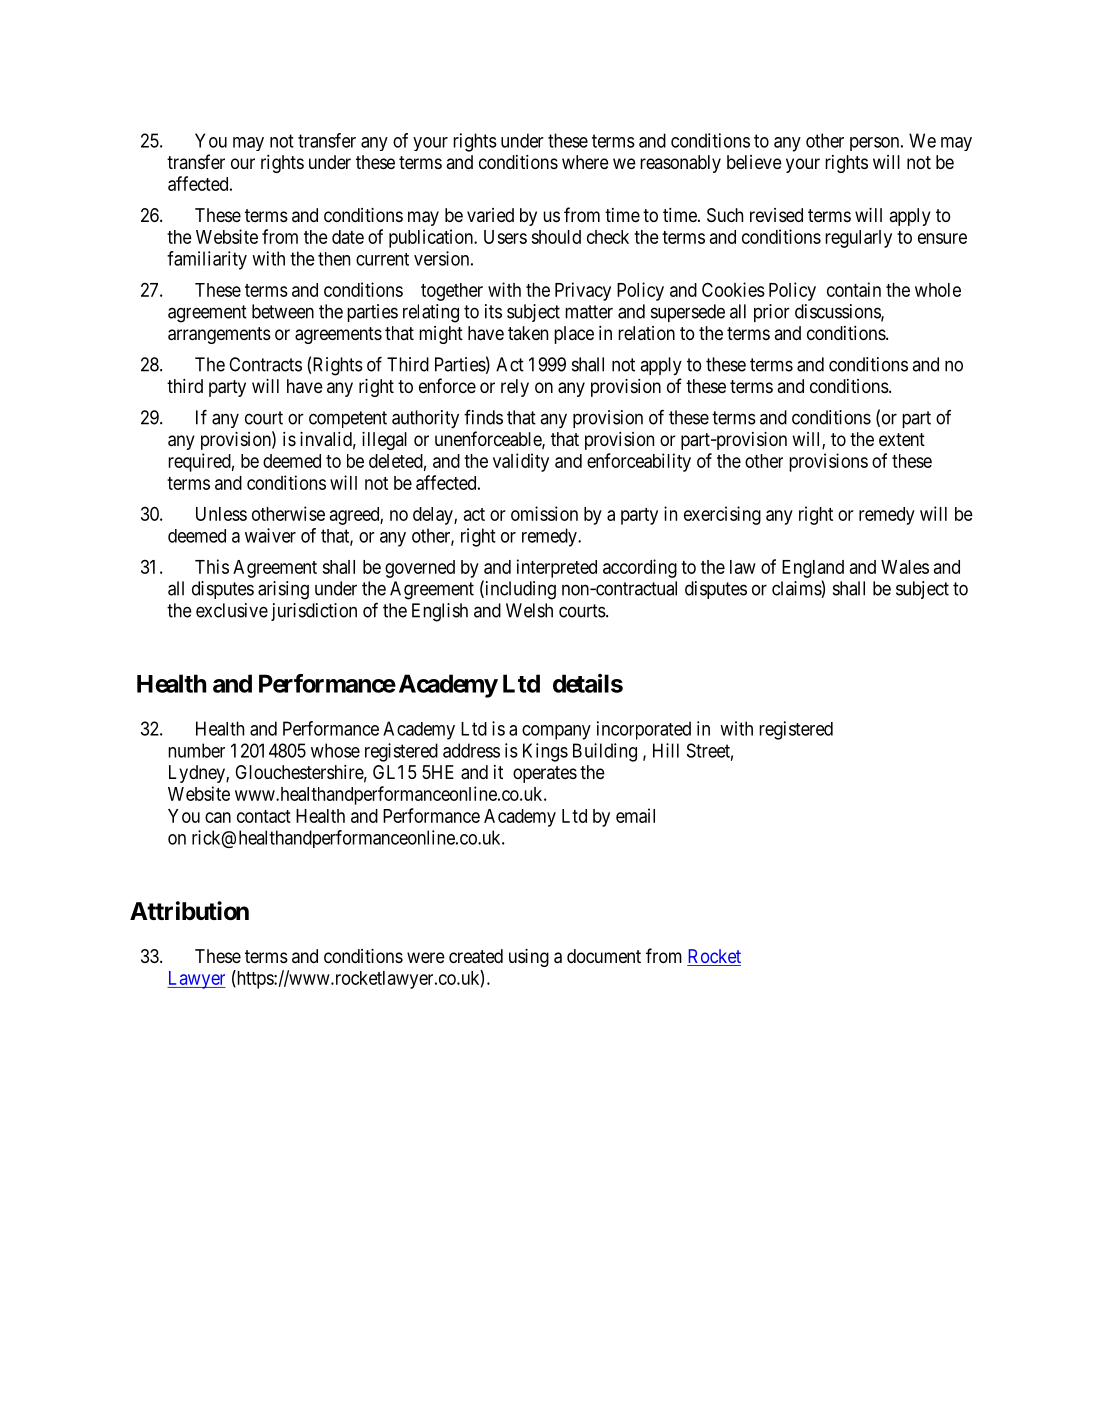 The height and width of the document is (1426, 1102). I want to click on extent, so click(902, 439).
